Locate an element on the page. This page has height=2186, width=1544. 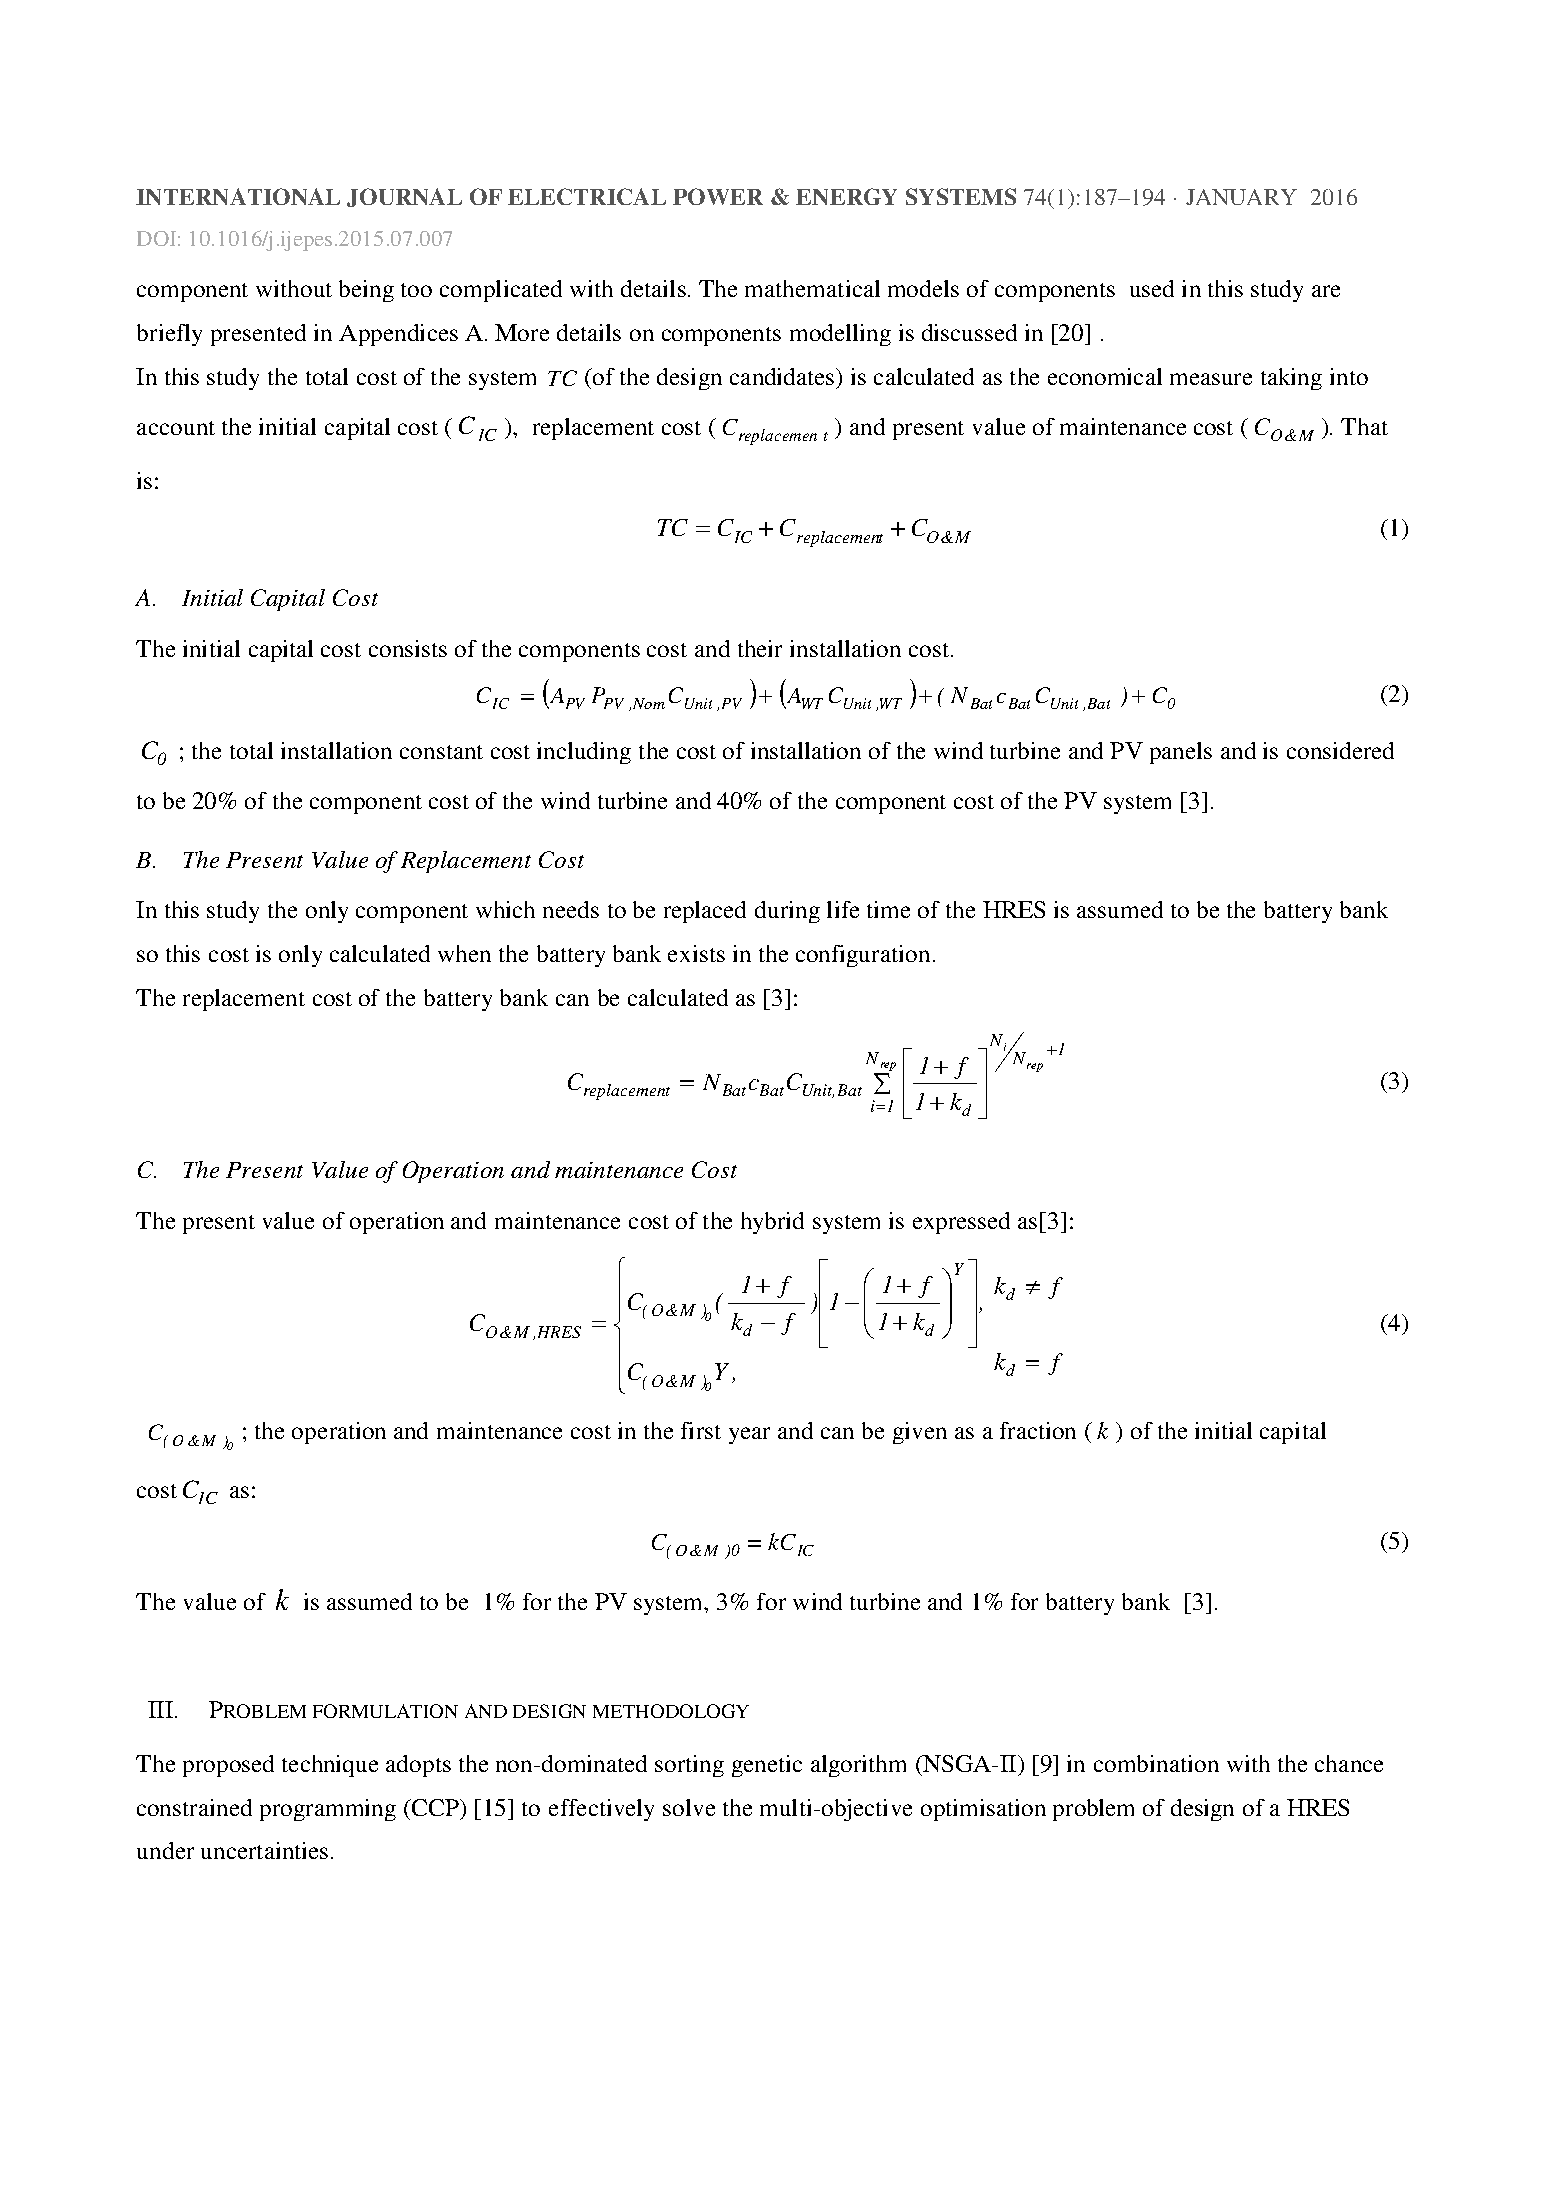
when is located at coordinates (464, 953).
